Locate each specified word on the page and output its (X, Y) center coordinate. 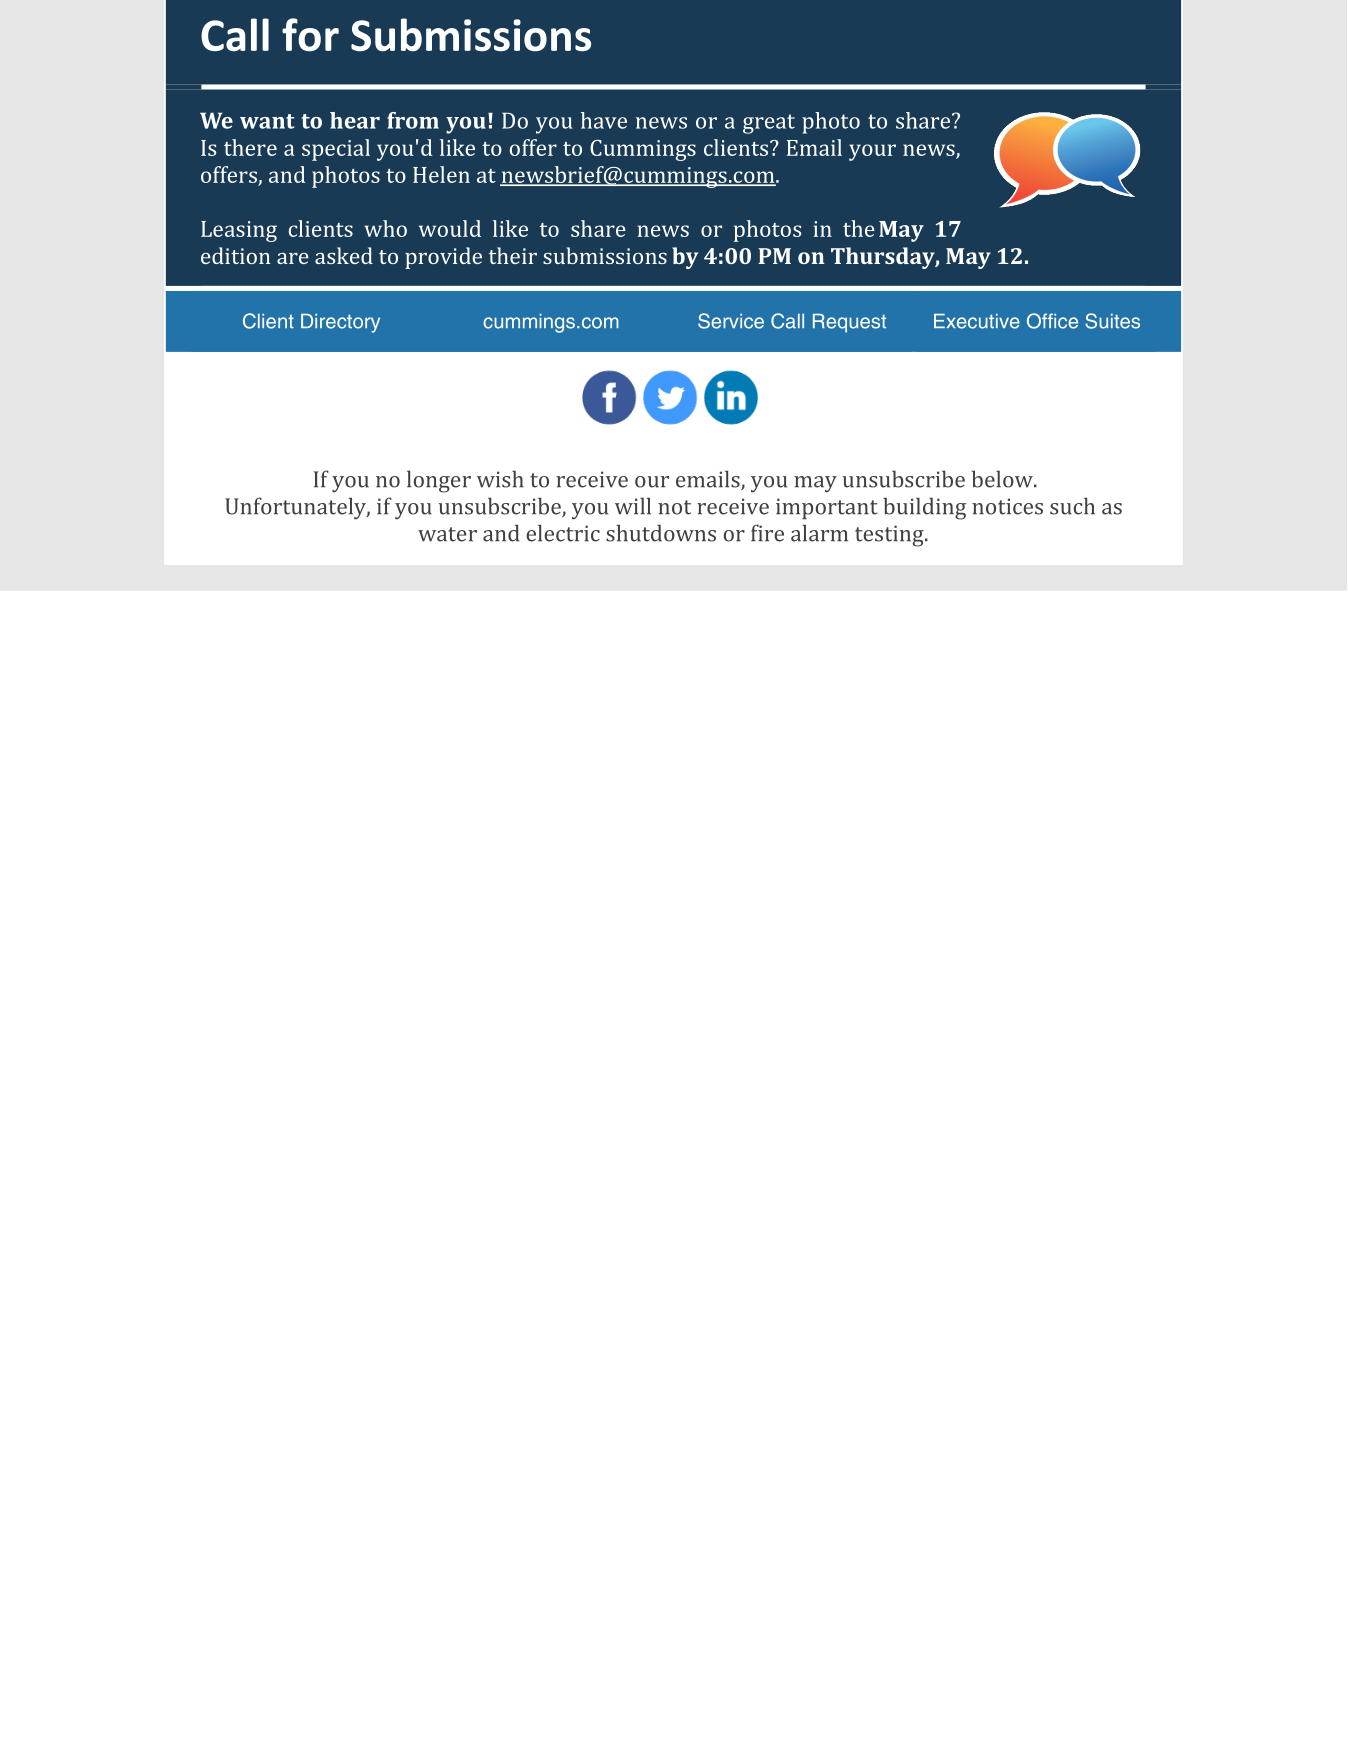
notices (1007, 506)
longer (439, 481)
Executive (977, 321)
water (447, 534)
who (385, 228)
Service (731, 321)
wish (500, 479)
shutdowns (661, 533)
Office (1052, 321)
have (604, 120)
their (513, 255)
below (1003, 479)
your (872, 152)
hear (355, 120)
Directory (340, 323)
